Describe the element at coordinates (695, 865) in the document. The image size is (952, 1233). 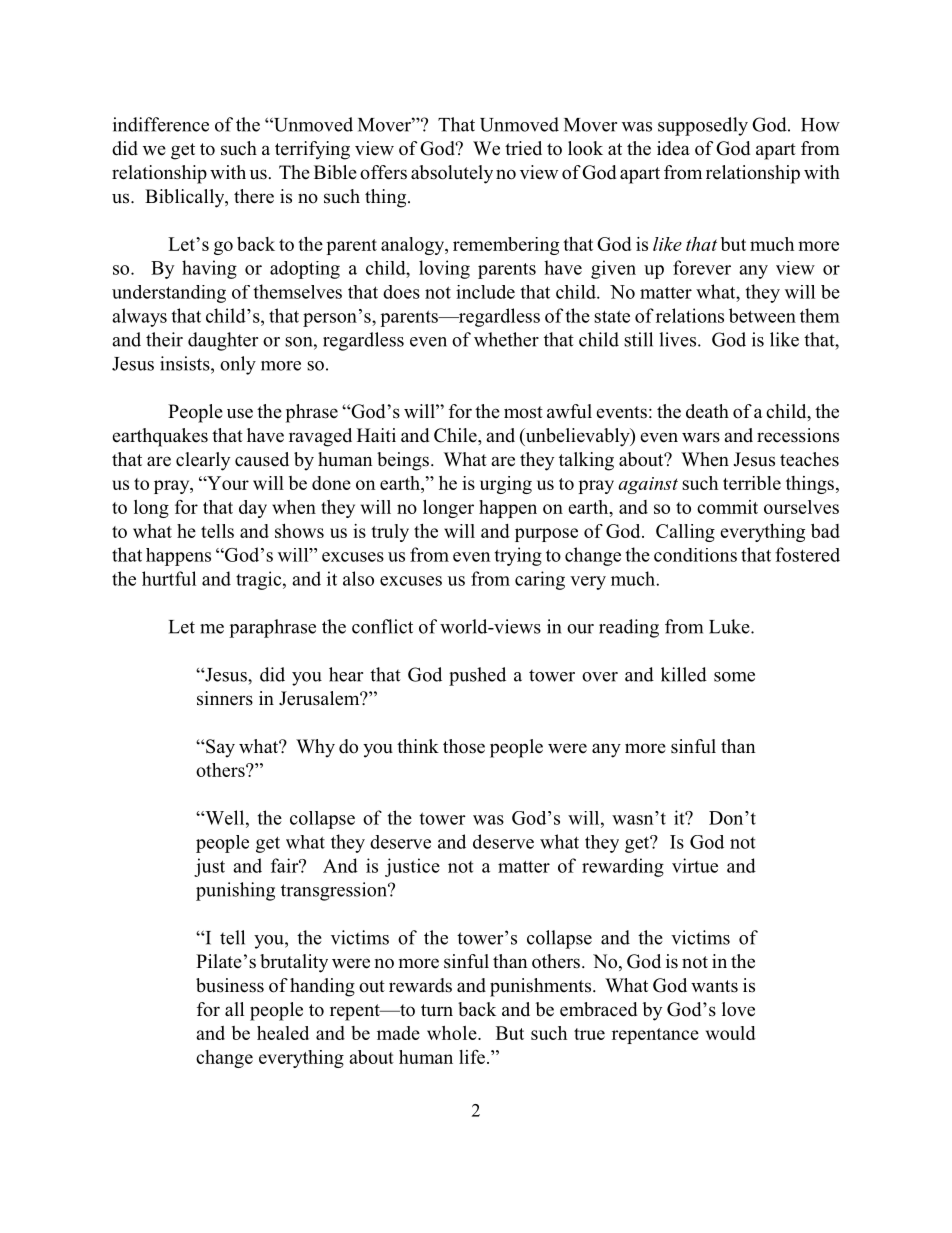
I see `virtue` at that location.
